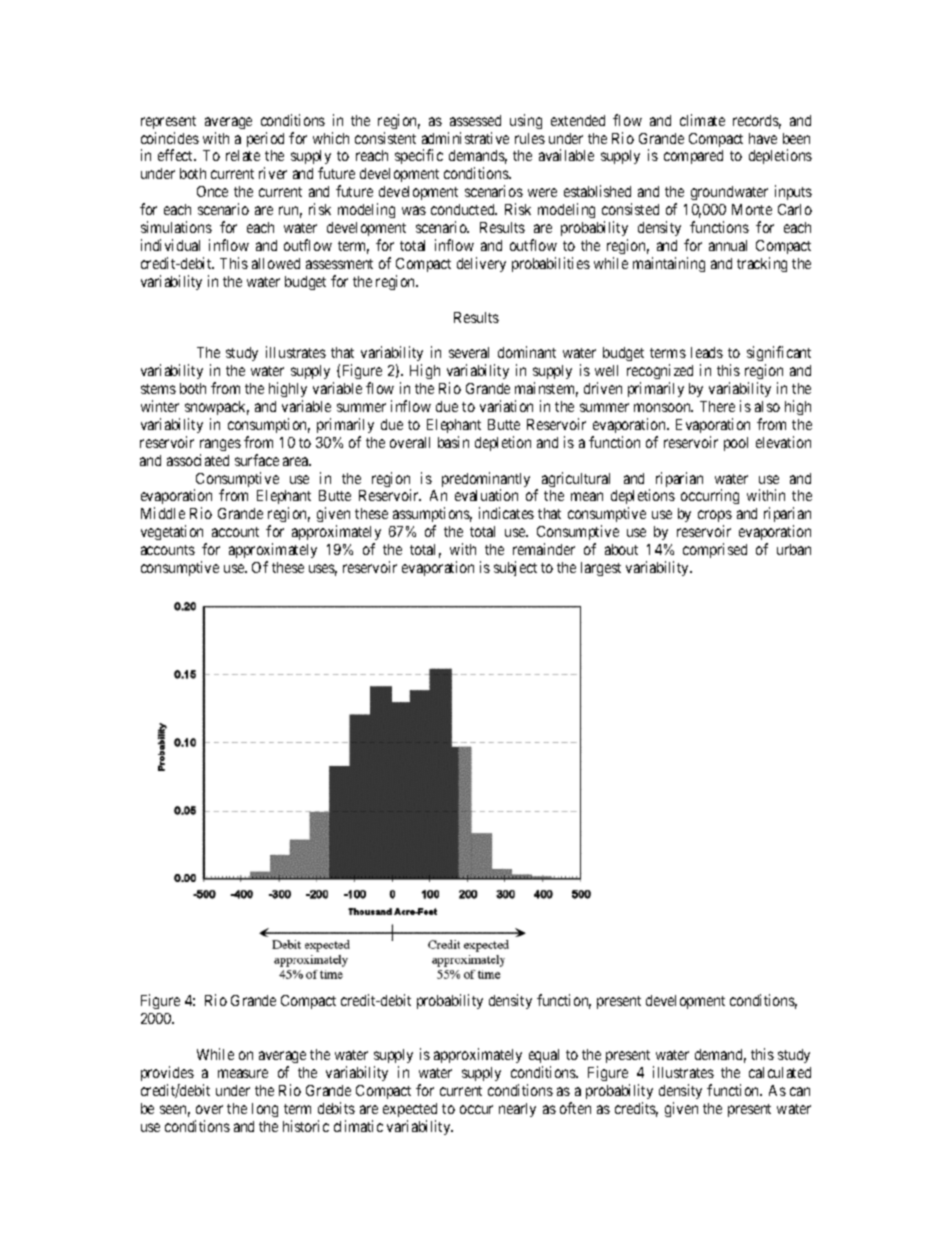 The height and width of the screenshot is (1233, 952). What do you see at coordinates (465, 138) in the screenshot?
I see `administrative` at bounding box center [465, 138].
